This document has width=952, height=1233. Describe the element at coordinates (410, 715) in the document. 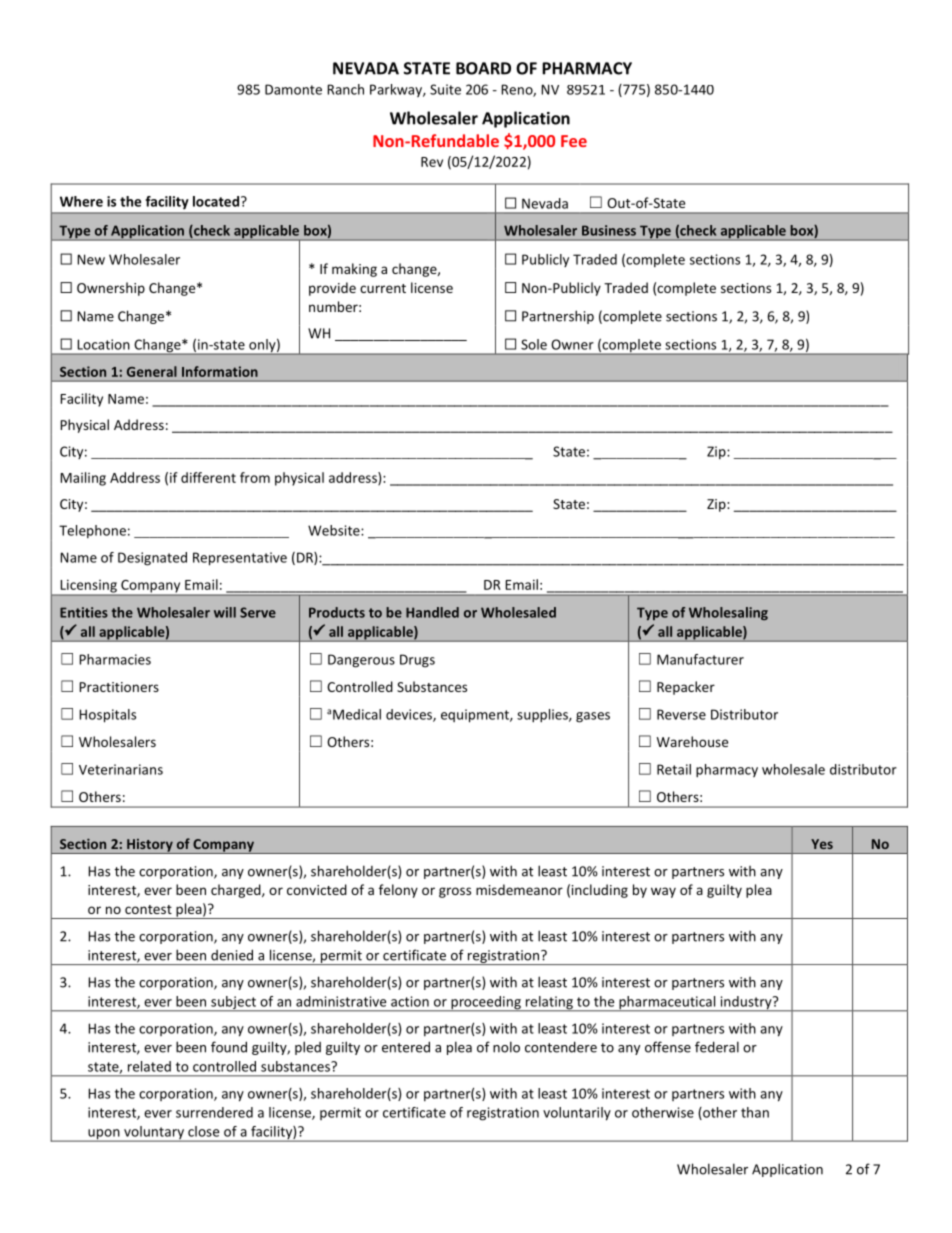

I see `devices` at that location.
